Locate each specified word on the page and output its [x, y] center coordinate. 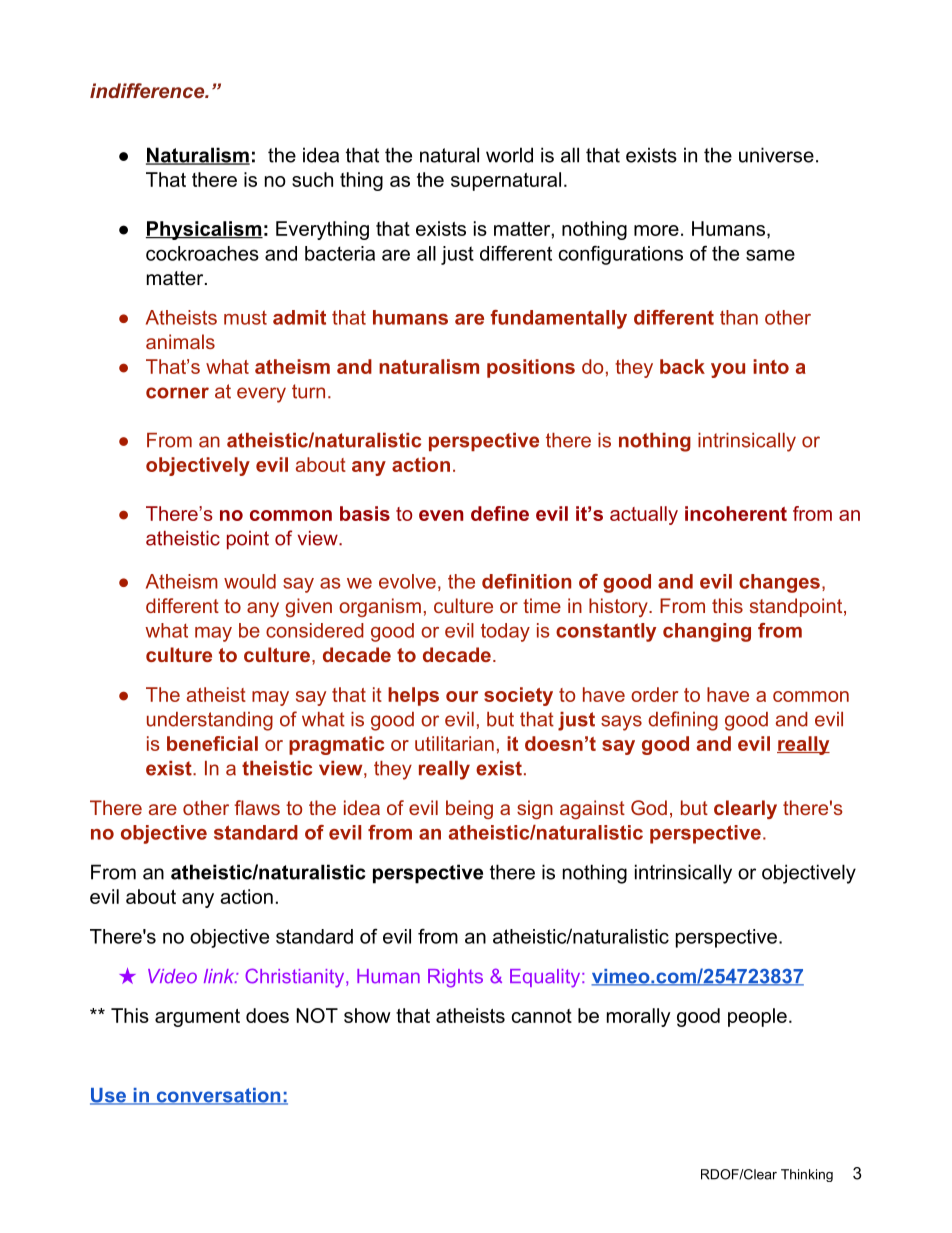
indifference [148, 90]
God [649, 807]
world [509, 155]
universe [776, 155]
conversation [218, 1096]
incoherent [736, 513]
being [469, 809]
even [441, 515]
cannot [542, 1016]
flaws [257, 807]
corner [177, 393]
